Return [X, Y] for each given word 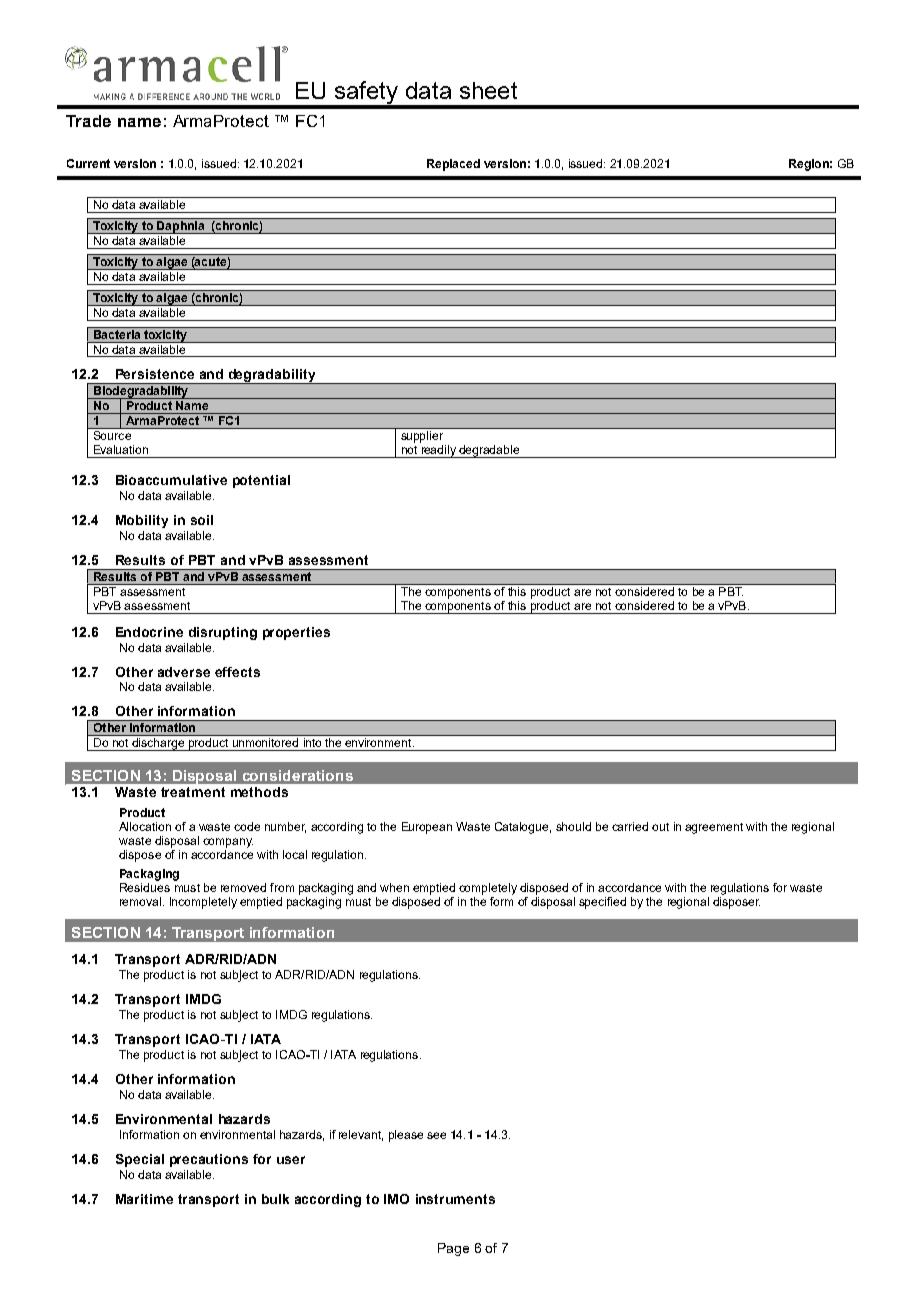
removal [142, 901]
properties [296, 633]
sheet [488, 90]
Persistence [155, 374]
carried [630, 826]
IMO [396, 1199]
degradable [489, 451]
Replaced [453, 165]
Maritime [144, 1199]
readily [438, 450]
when [394, 887]
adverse [184, 672]
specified [602, 903]
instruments [455, 1199]
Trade [88, 121]
